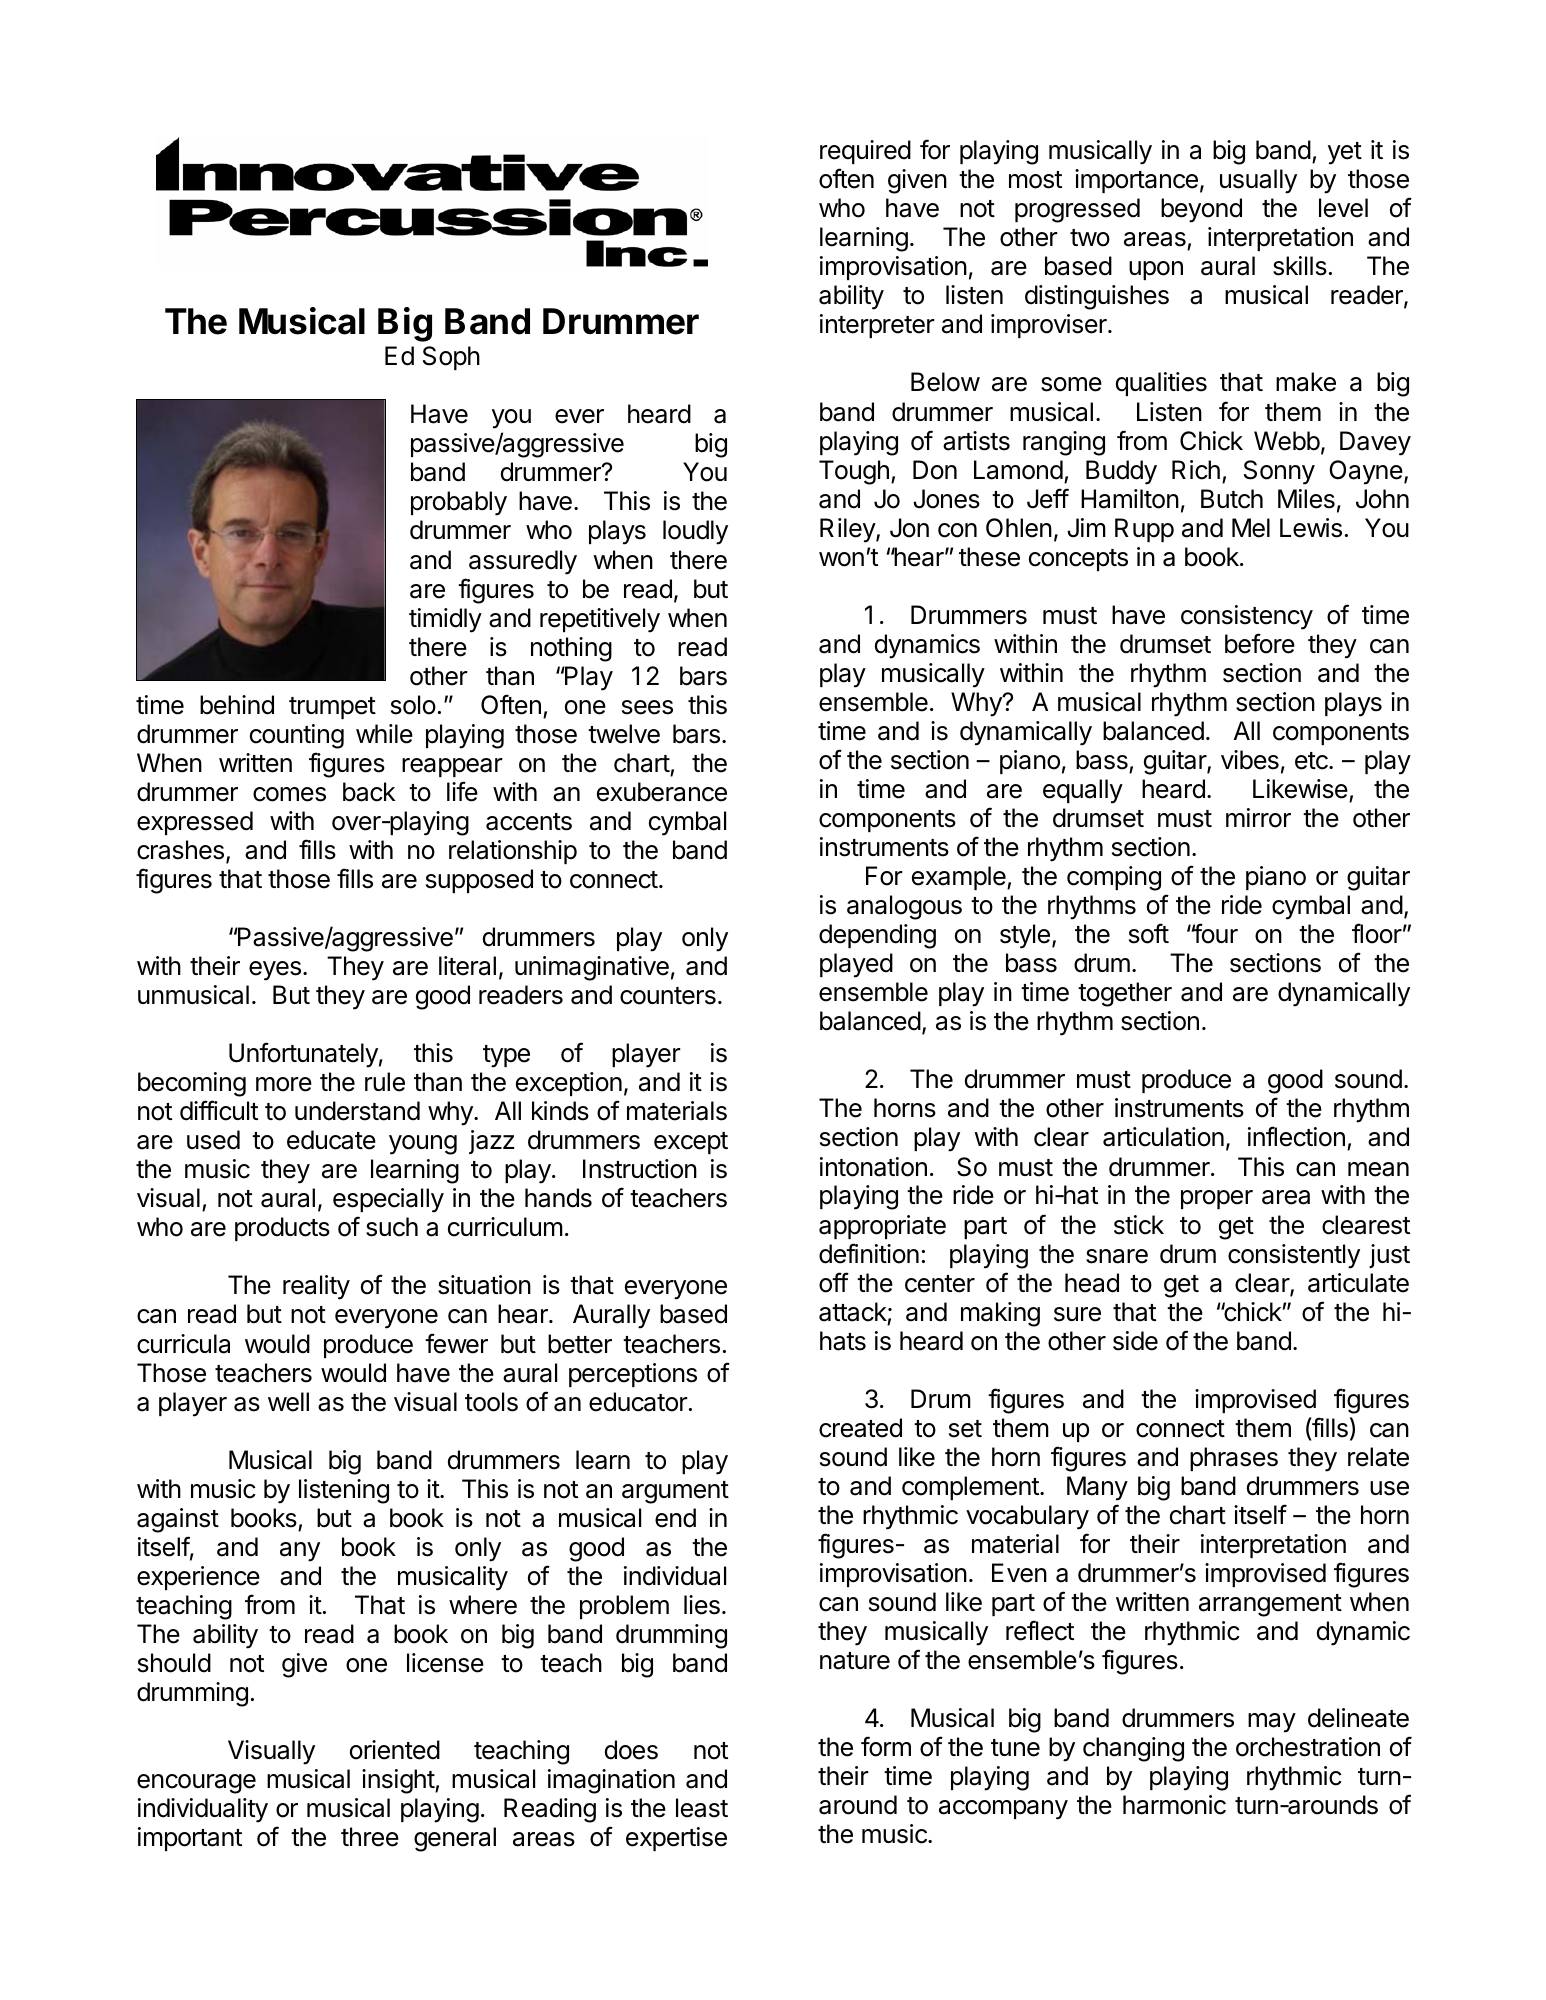 The width and height of the screenshot is (1546, 2000). I want to click on inflection, so click(1296, 1136).
